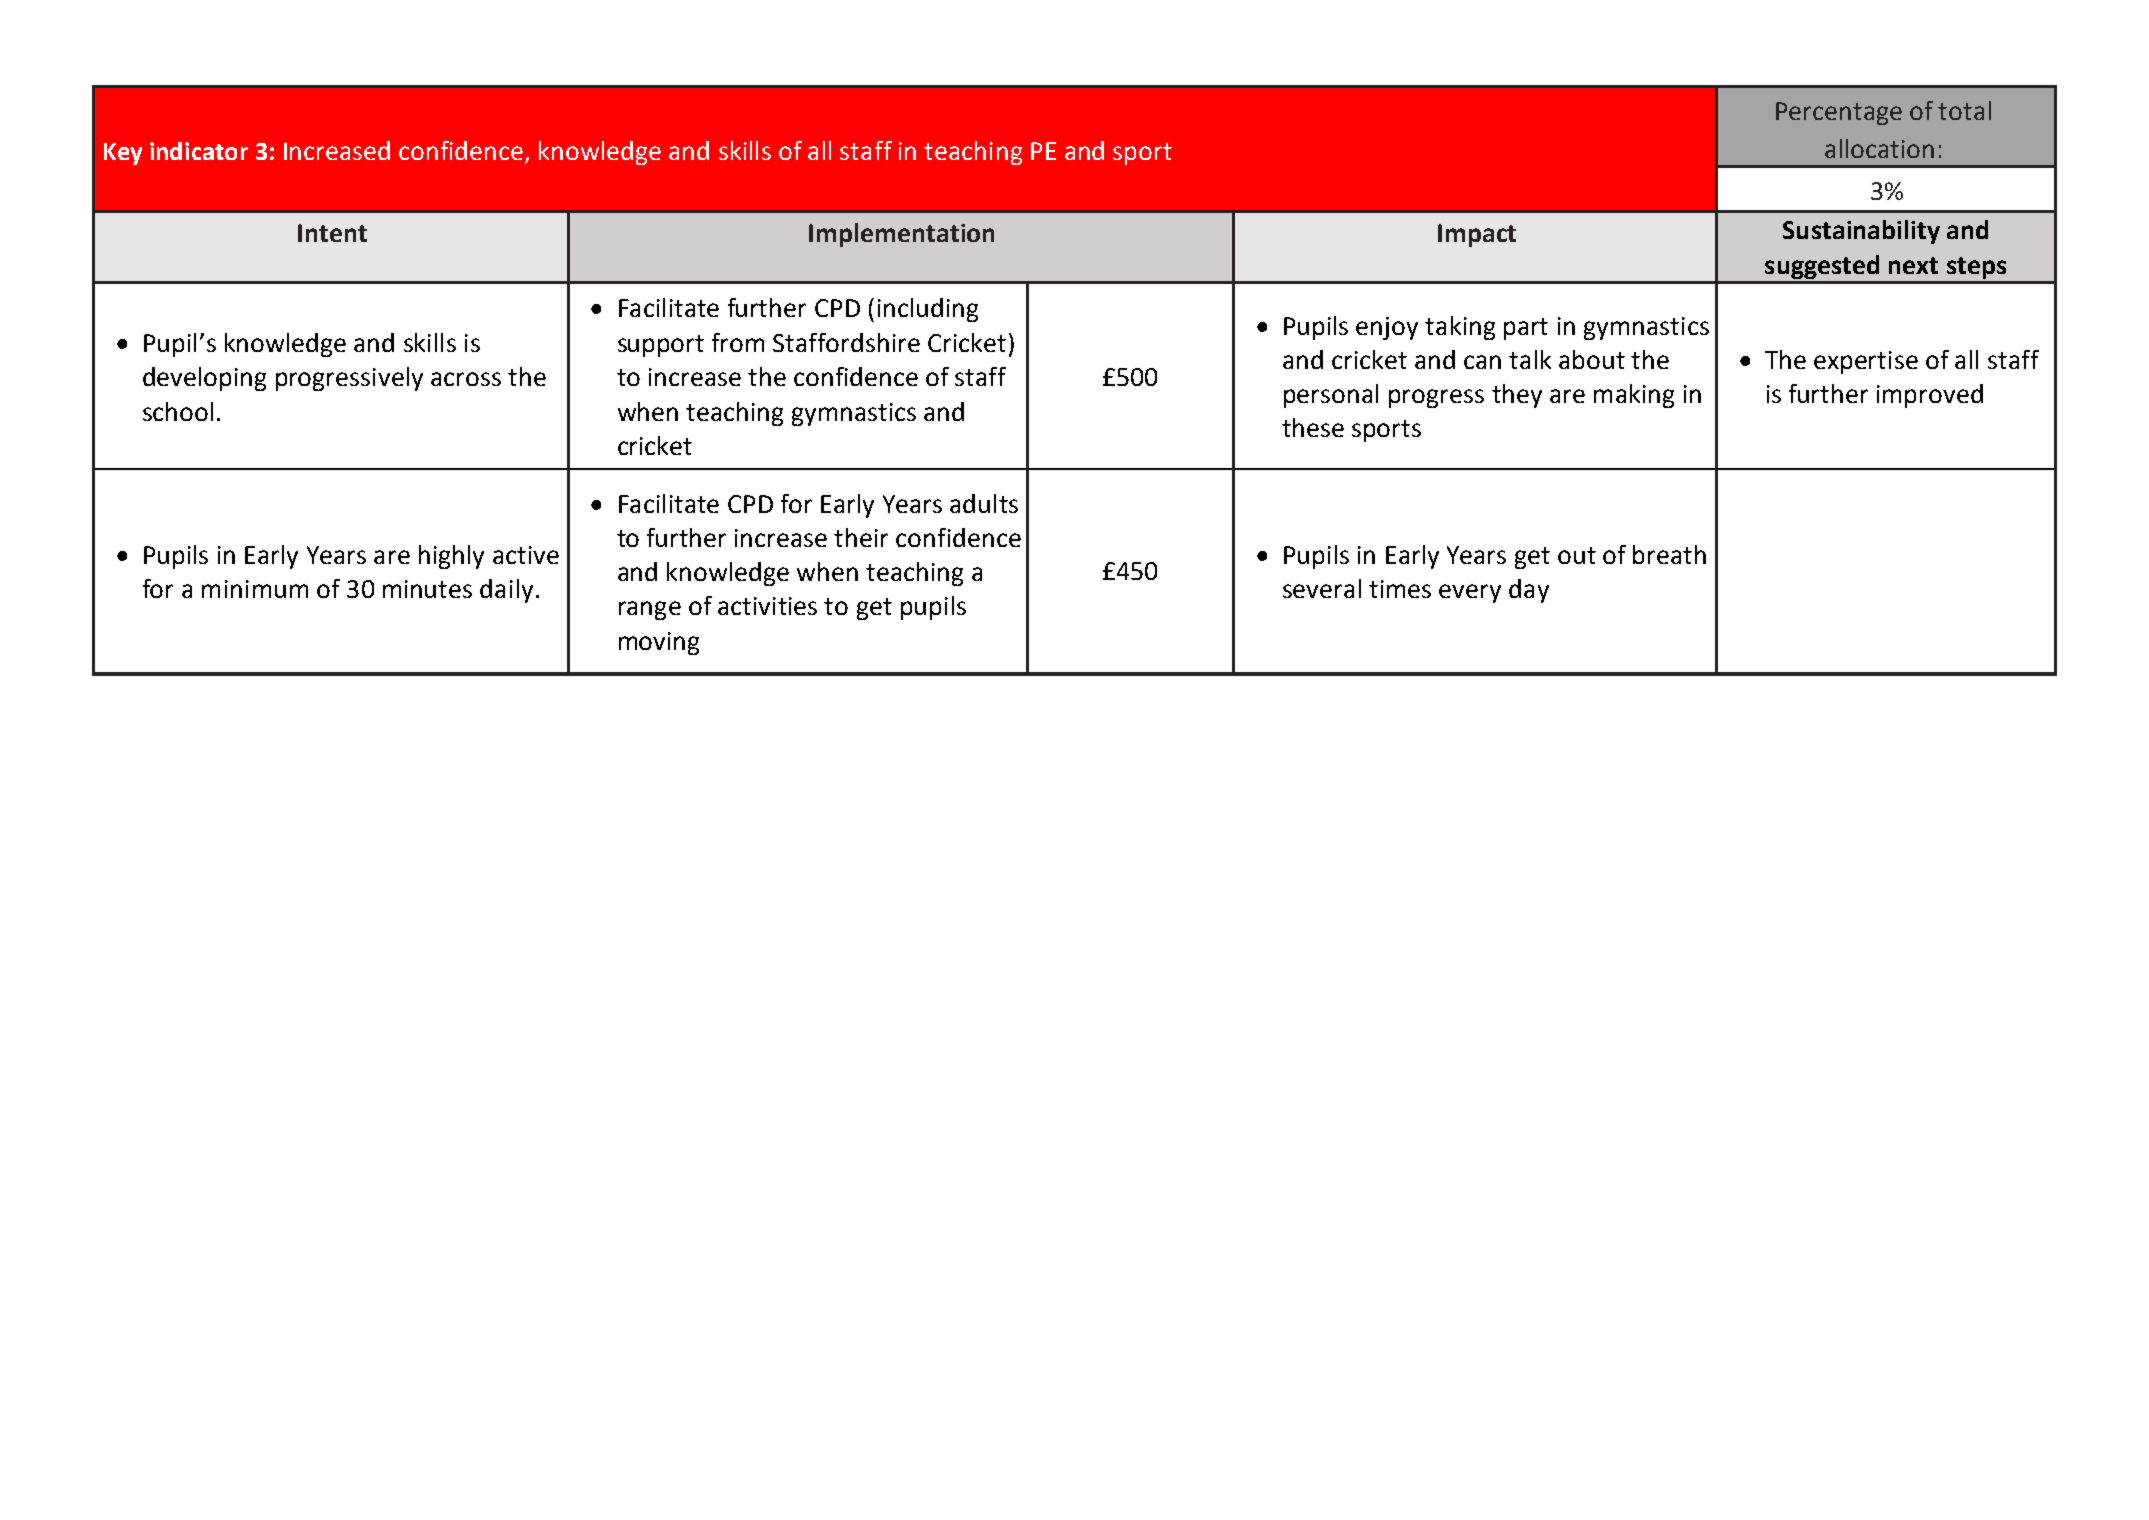 Image resolution: width=2149 pixels, height=1520 pixels. What do you see at coordinates (984, 503) in the screenshot?
I see `adults` at bounding box center [984, 503].
